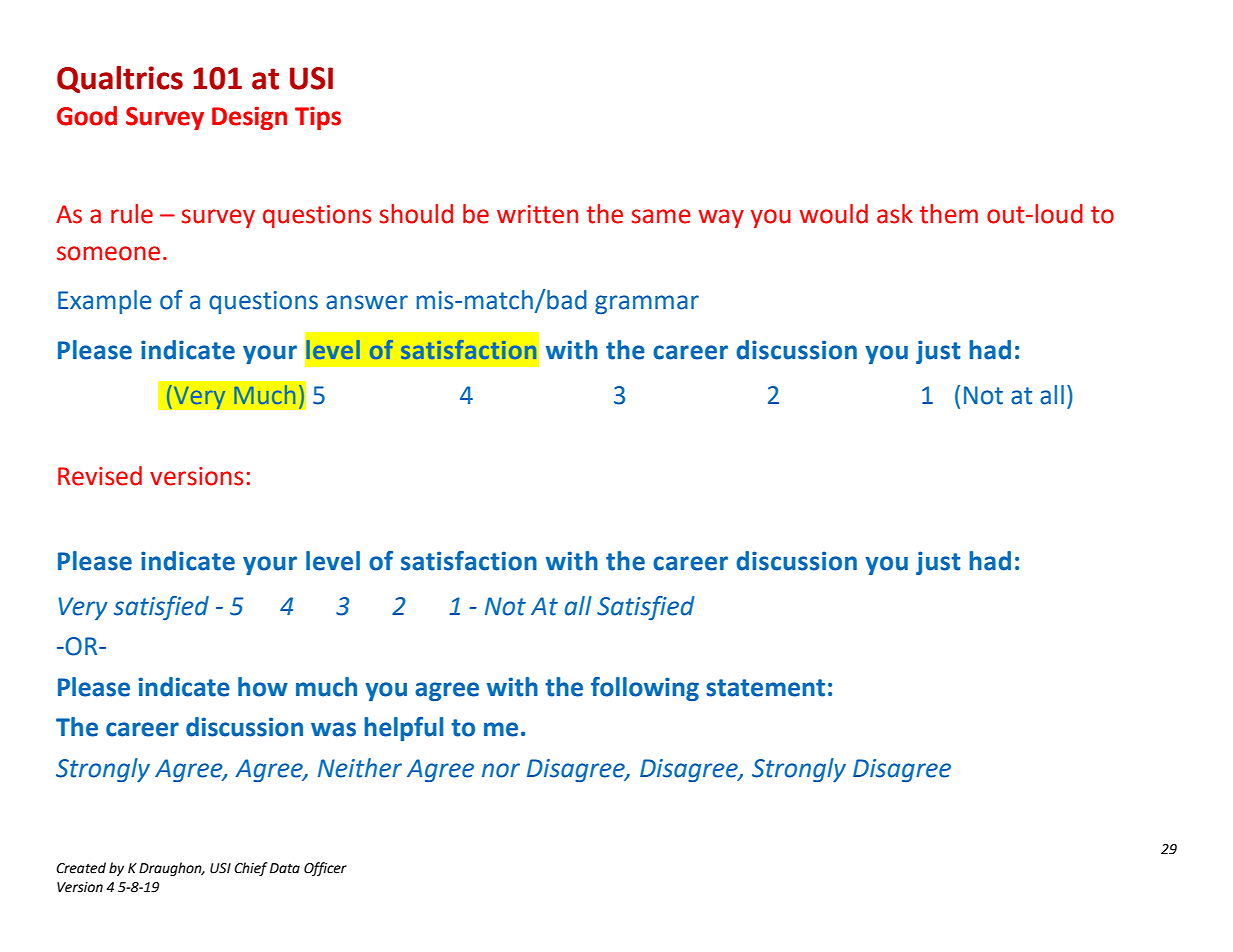  Describe the element at coordinates (263, 687) in the screenshot. I see `how` at that location.
